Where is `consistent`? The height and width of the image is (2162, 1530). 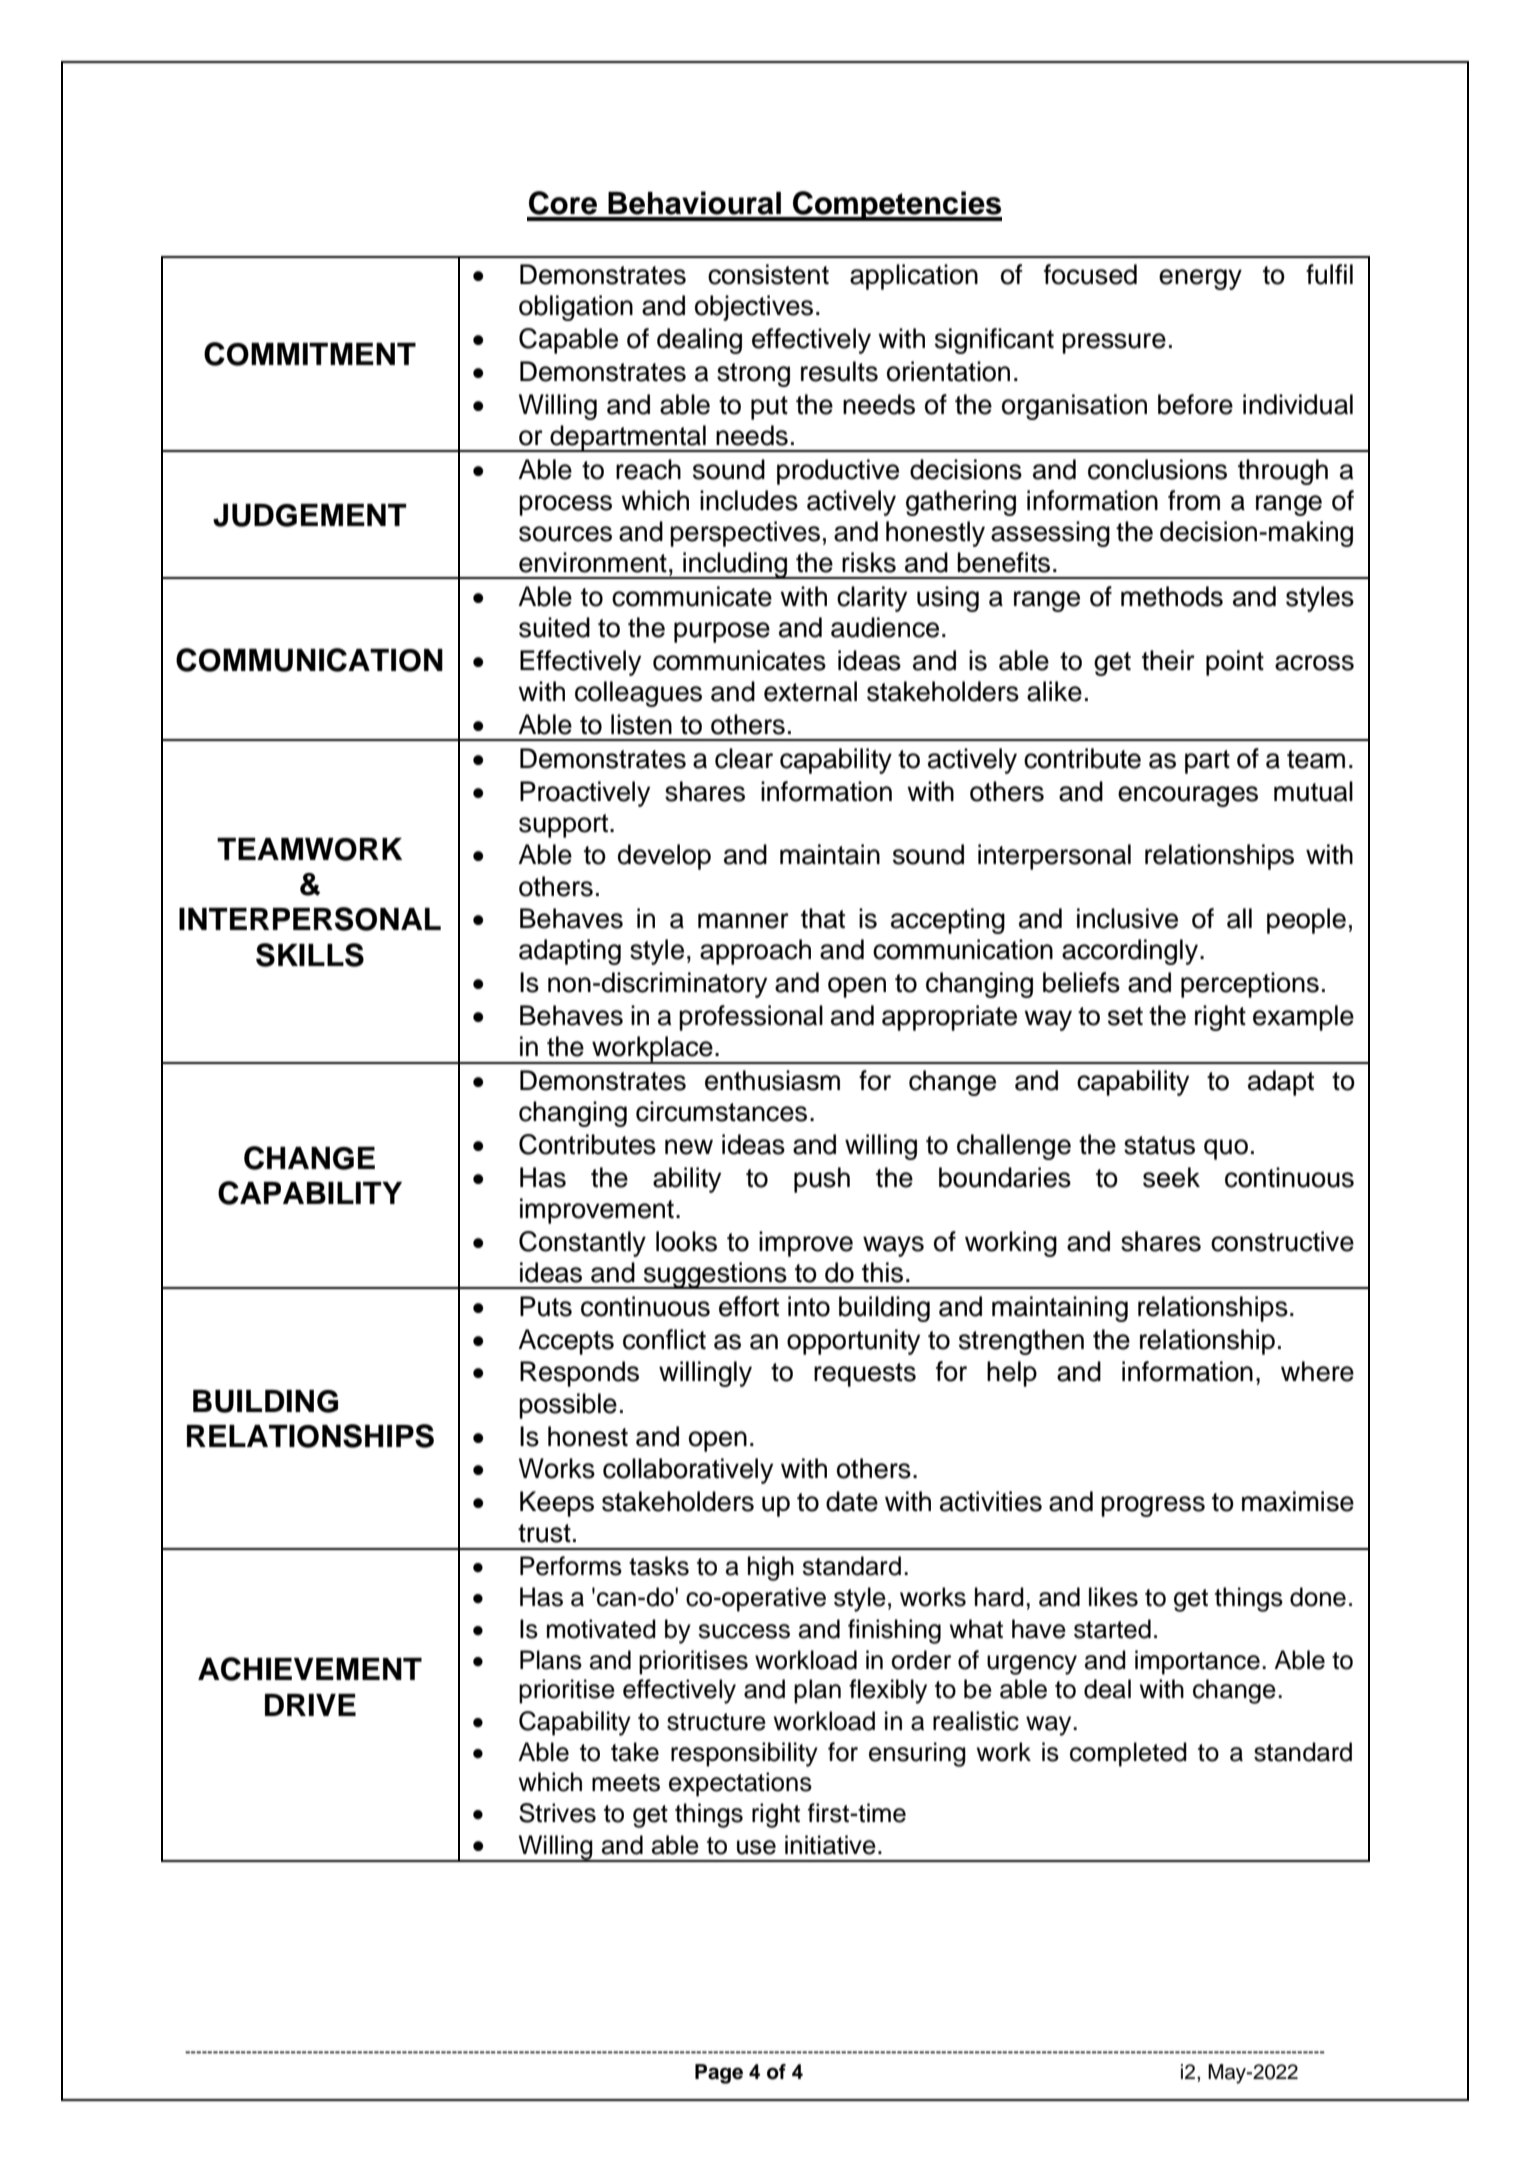
consistent is located at coordinates (768, 274).
